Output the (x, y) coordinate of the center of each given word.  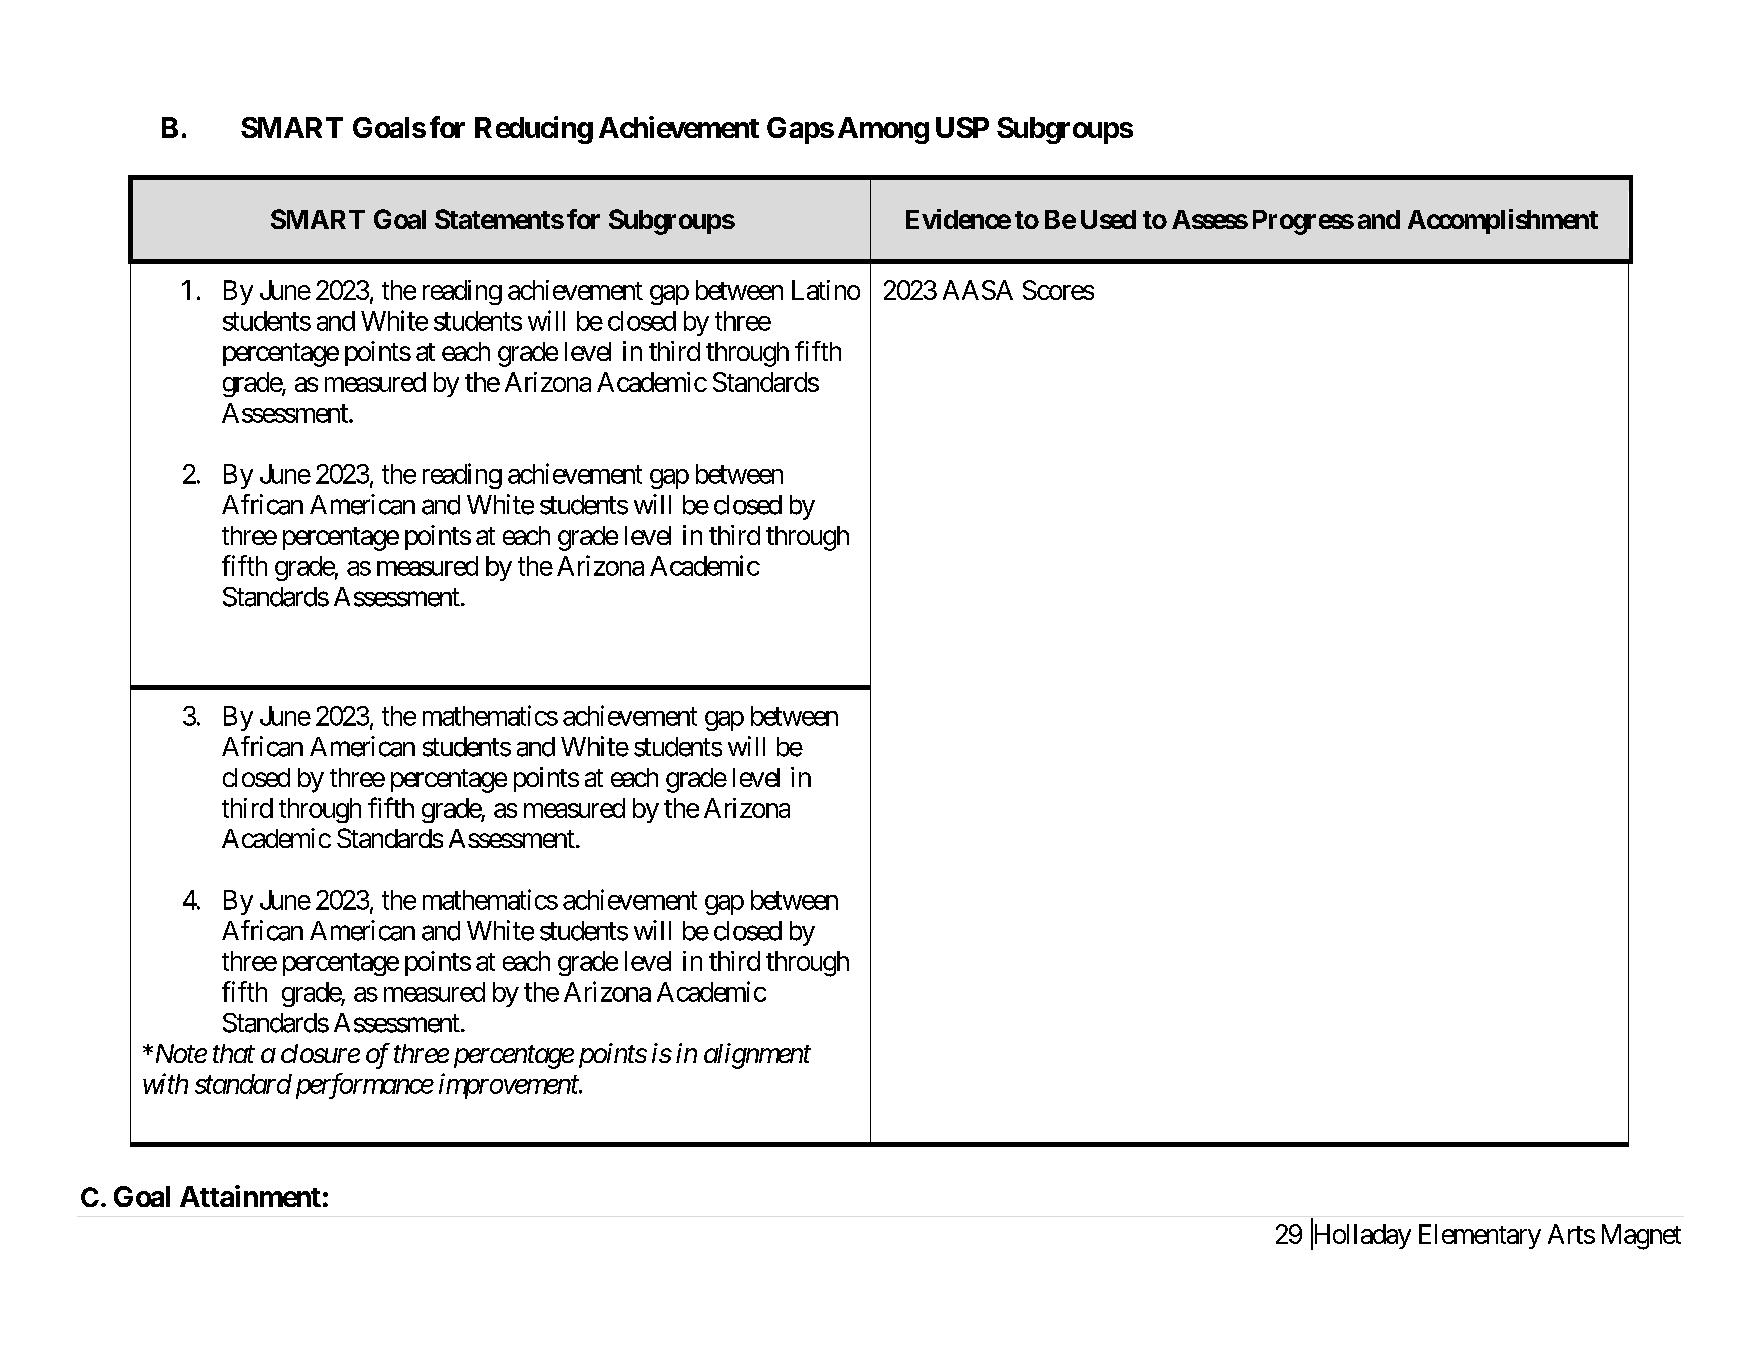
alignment (757, 1056)
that (234, 1053)
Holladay (1361, 1236)
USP (962, 127)
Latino (826, 290)
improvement (509, 1086)
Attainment (250, 1196)
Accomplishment (1503, 221)
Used (1108, 219)
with (165, 1083)
